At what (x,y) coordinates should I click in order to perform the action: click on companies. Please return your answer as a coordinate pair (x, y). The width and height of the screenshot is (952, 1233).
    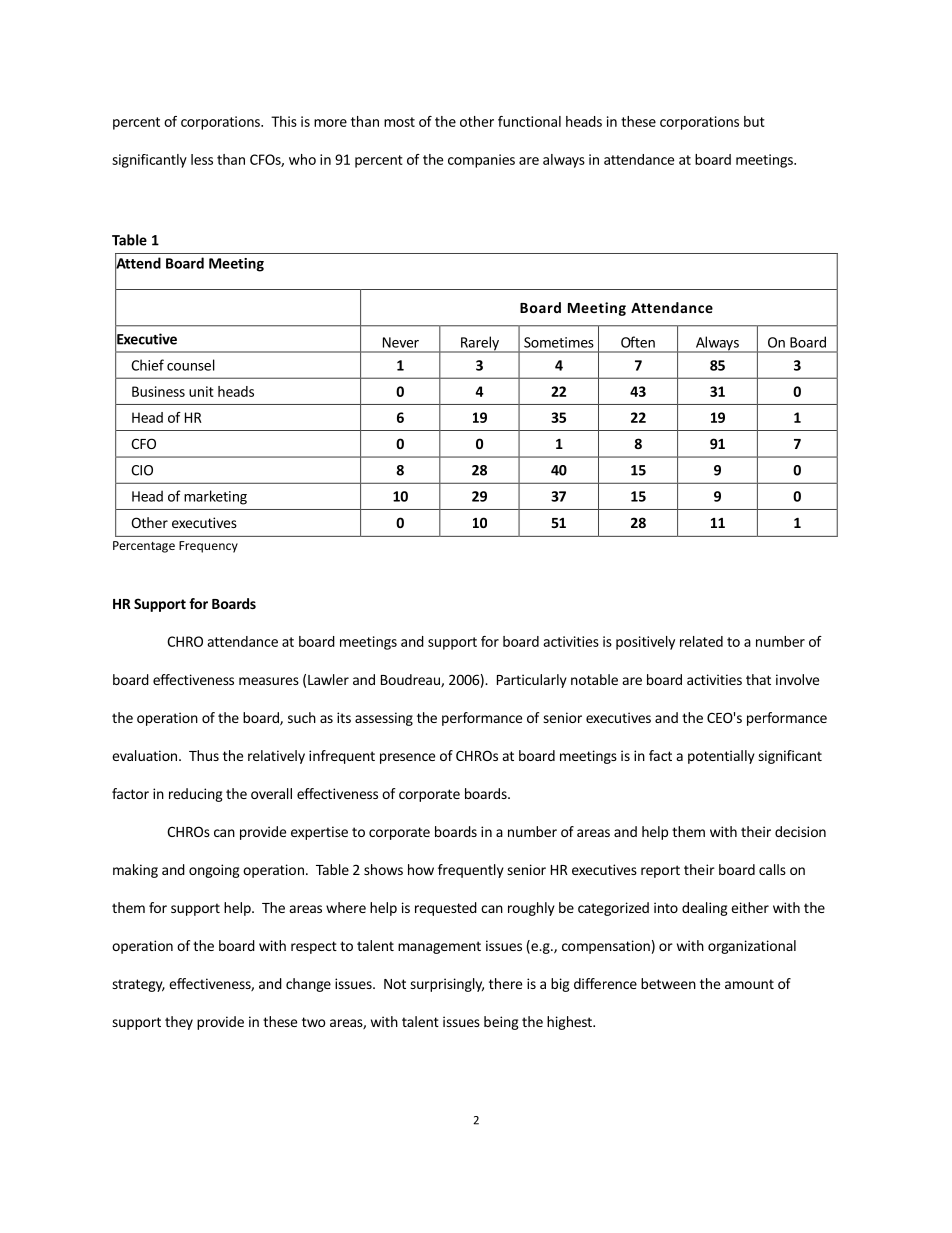
    Looking at the image, I should click on (481, 161).
